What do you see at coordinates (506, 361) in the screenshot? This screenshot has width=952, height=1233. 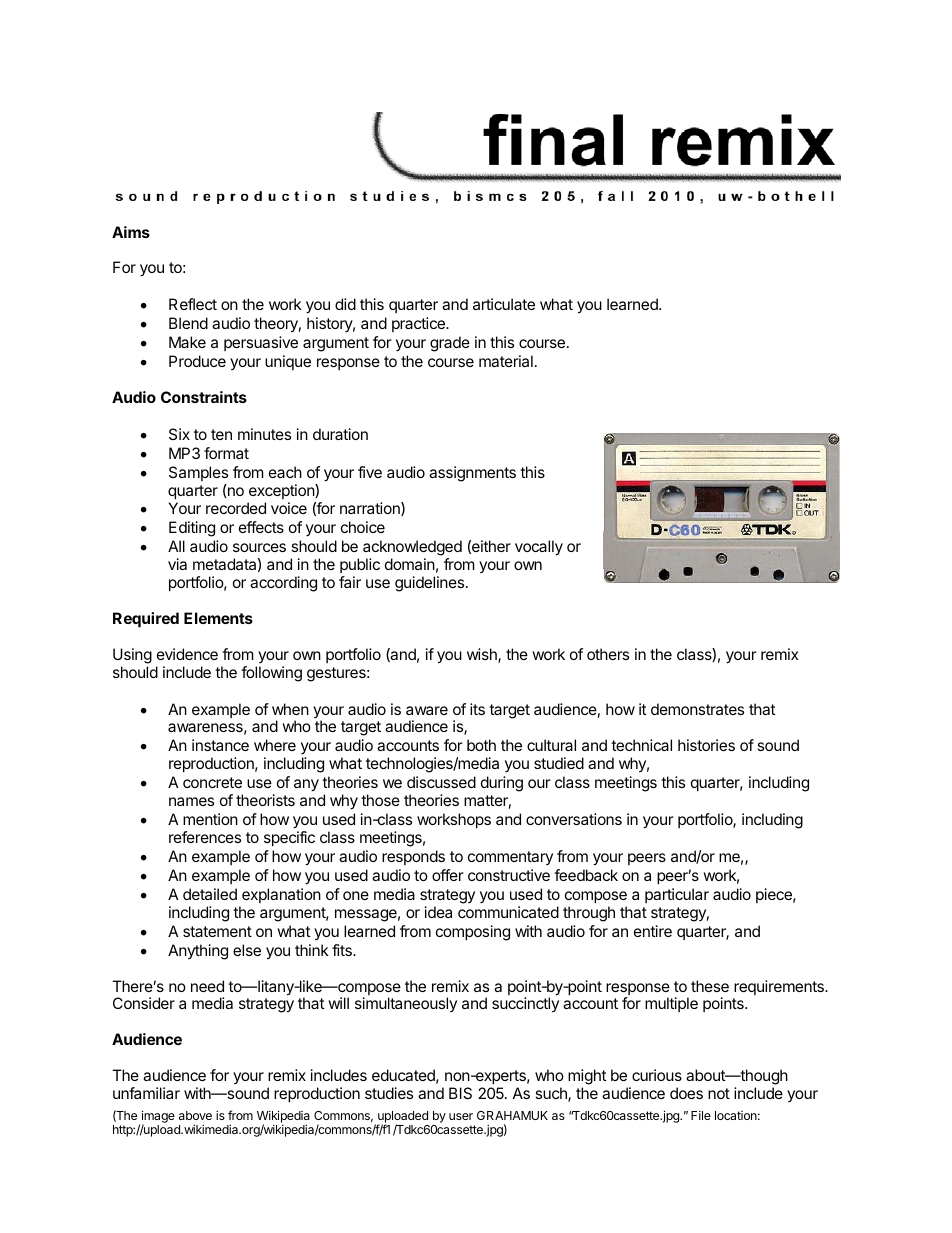 I see `material` at bounding box center [506, 361].
